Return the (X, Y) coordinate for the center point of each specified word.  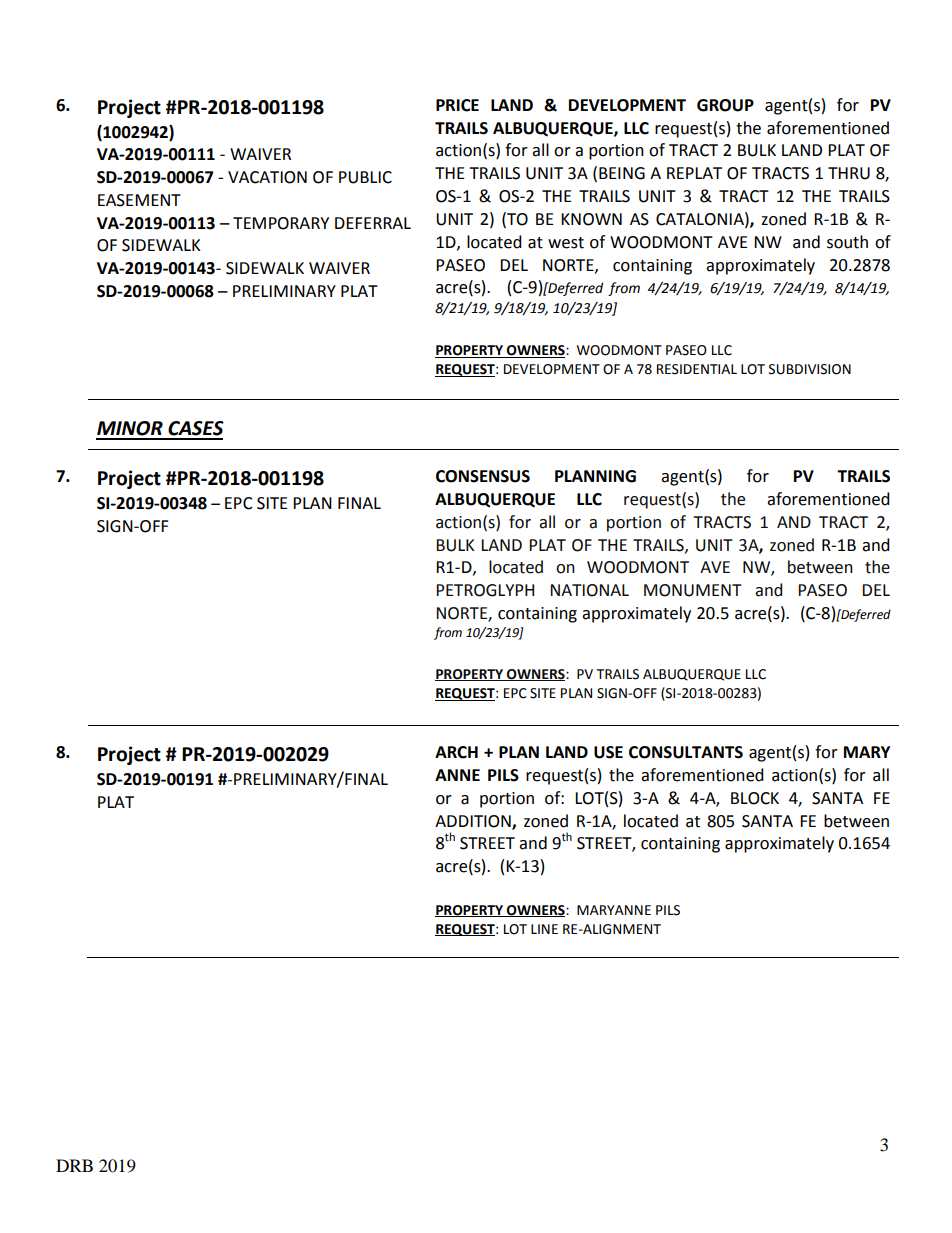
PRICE (457, 105)
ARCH (456, 752)
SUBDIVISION (810, 369)
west (566, 243)
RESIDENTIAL (697, 369)
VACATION (267, 177)
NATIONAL (589, 590)
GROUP (725, 105)
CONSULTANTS (686, 752)
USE (608, 752)
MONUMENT (693, 590)
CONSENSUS (483, 476)
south (847, 242)
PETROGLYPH (485, 590)
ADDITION (474, 822)
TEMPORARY (281, 223)
